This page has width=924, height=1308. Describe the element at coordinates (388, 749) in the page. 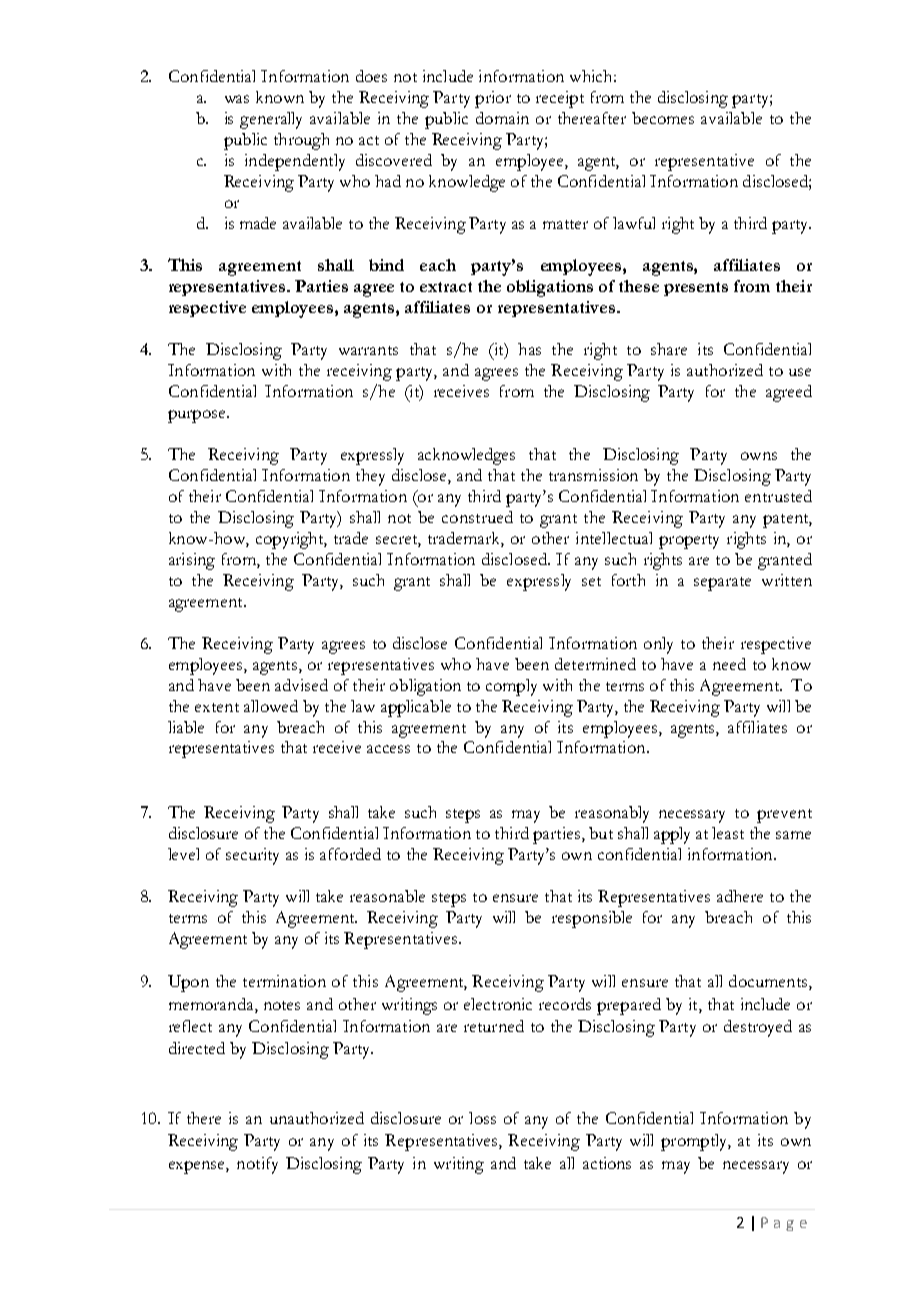

I see `access` at that location.
